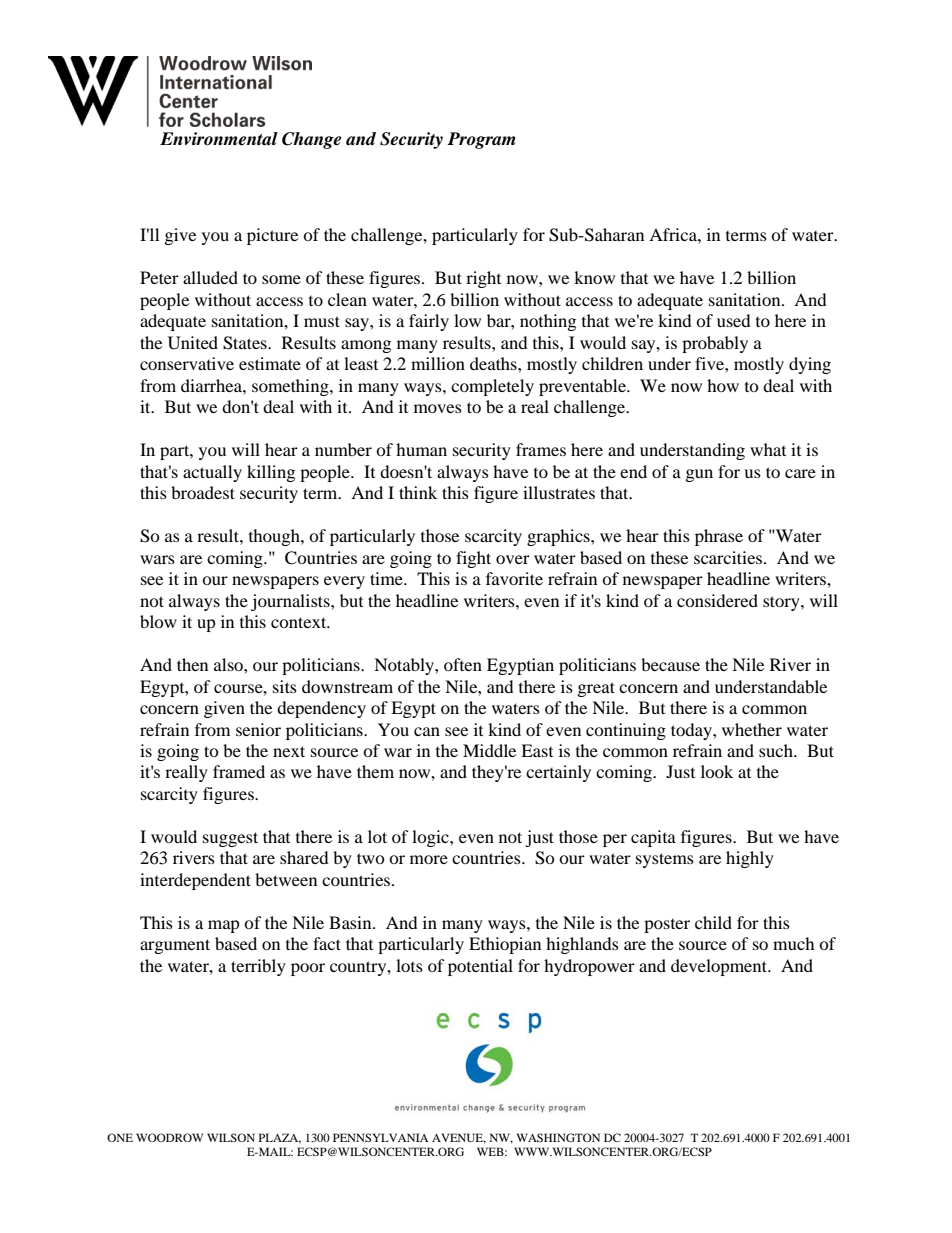 This page has height=1233, width=952. Describe the element at coordinates (203, 492) in the page. I see `broadest` at that location.
